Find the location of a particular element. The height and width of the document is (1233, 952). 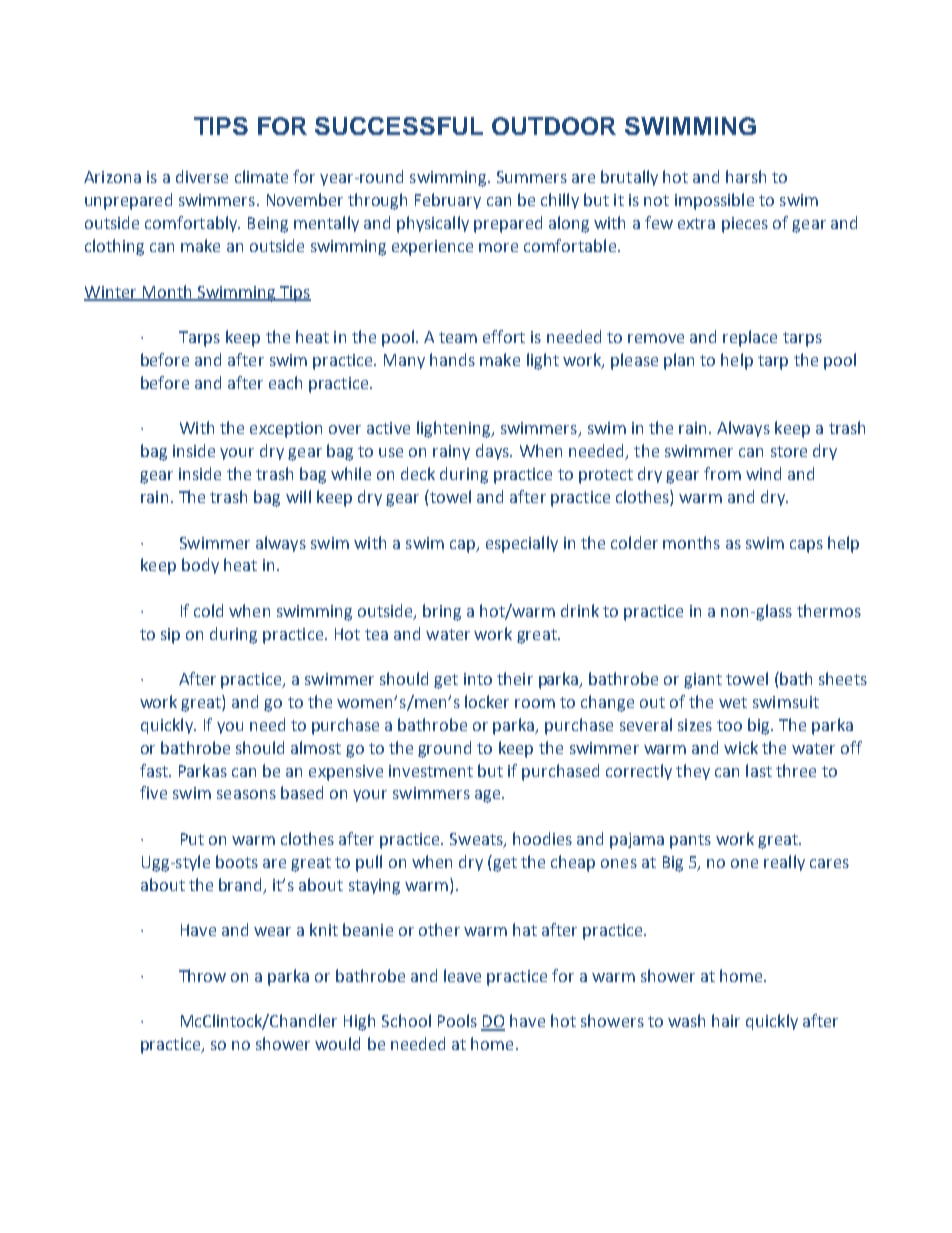

days is located at coordinates (493, 452).
